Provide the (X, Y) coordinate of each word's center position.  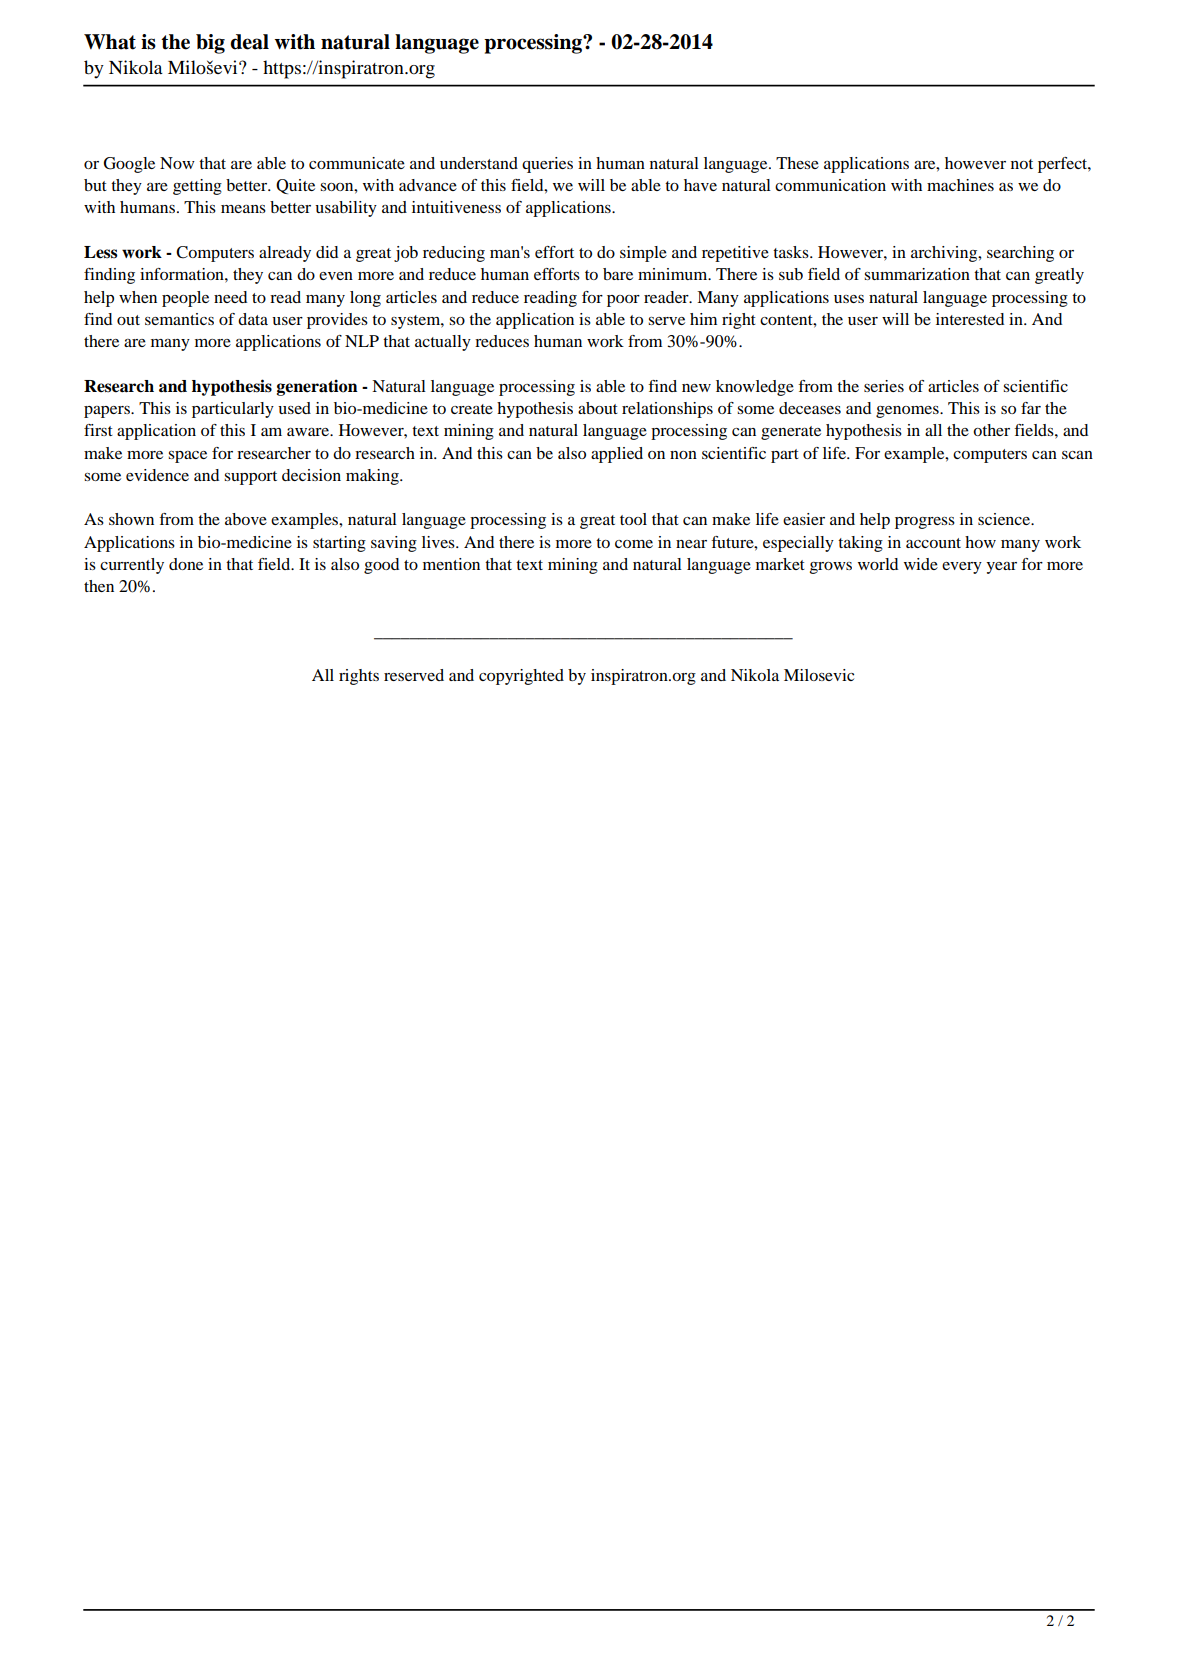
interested (970, 319)
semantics (179, 319)
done (186, 564)
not (1022, 164)
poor (623, 301)
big (210, 44)
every (962, 568)
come (634, 544)
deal (249, 42)
